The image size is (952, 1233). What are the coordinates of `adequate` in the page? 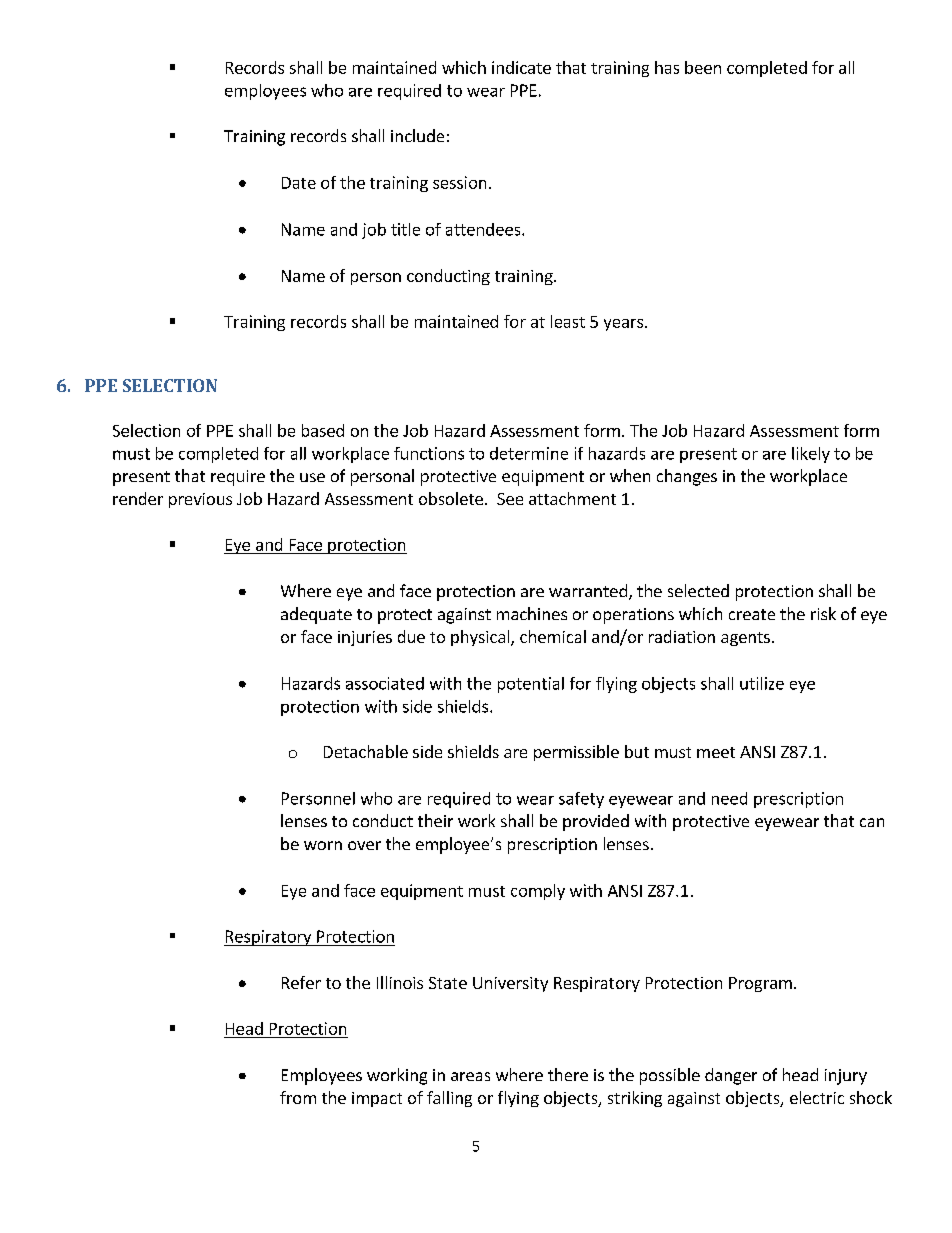 It's located at (316, 615).
